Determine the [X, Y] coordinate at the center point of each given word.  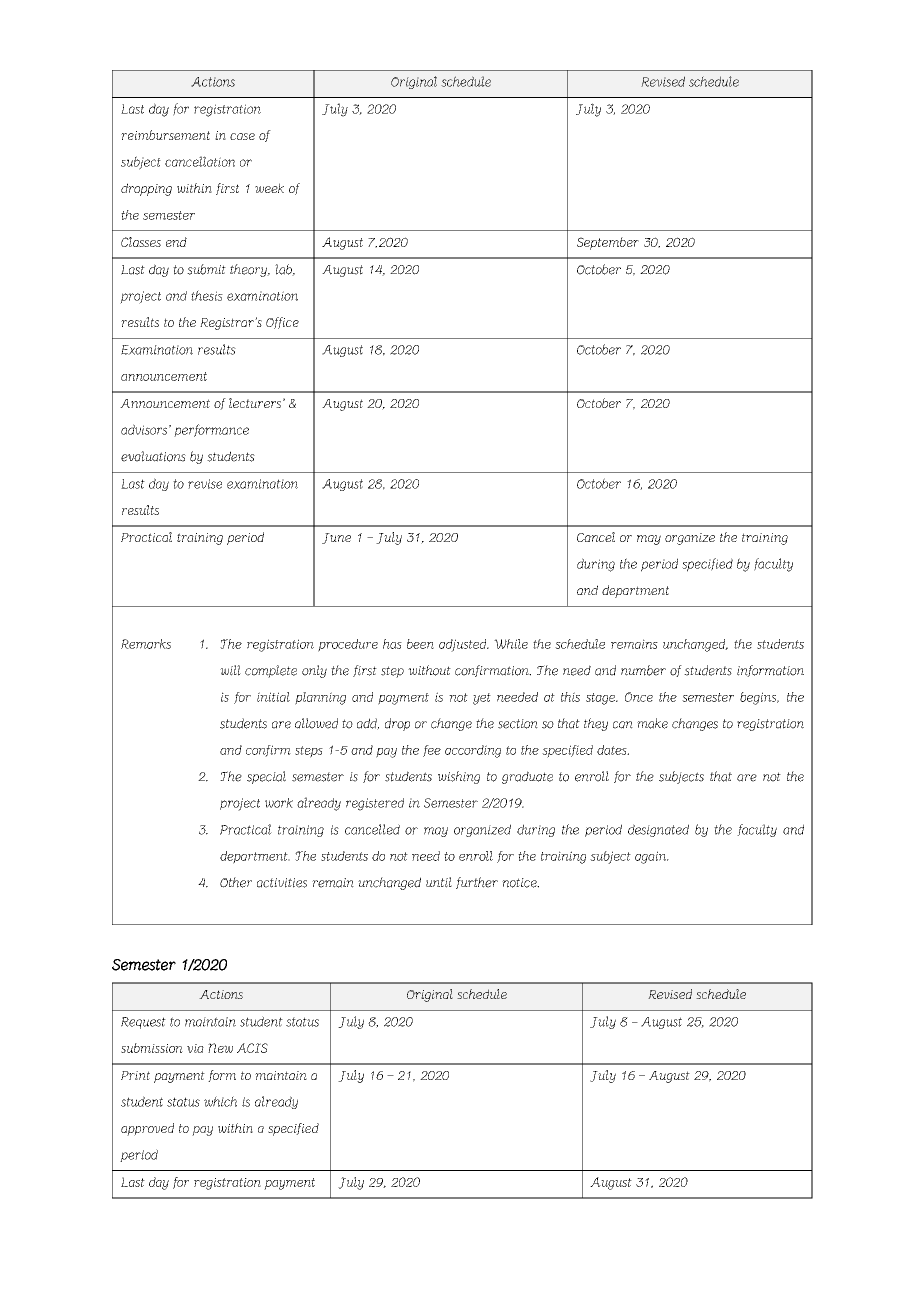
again [651, 857]
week [269, 188]
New [220, 1048]
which [220, 1101]
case [242, 136]
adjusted [464, 645]
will [230, 670]
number [643, 670]
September [608, 243]
